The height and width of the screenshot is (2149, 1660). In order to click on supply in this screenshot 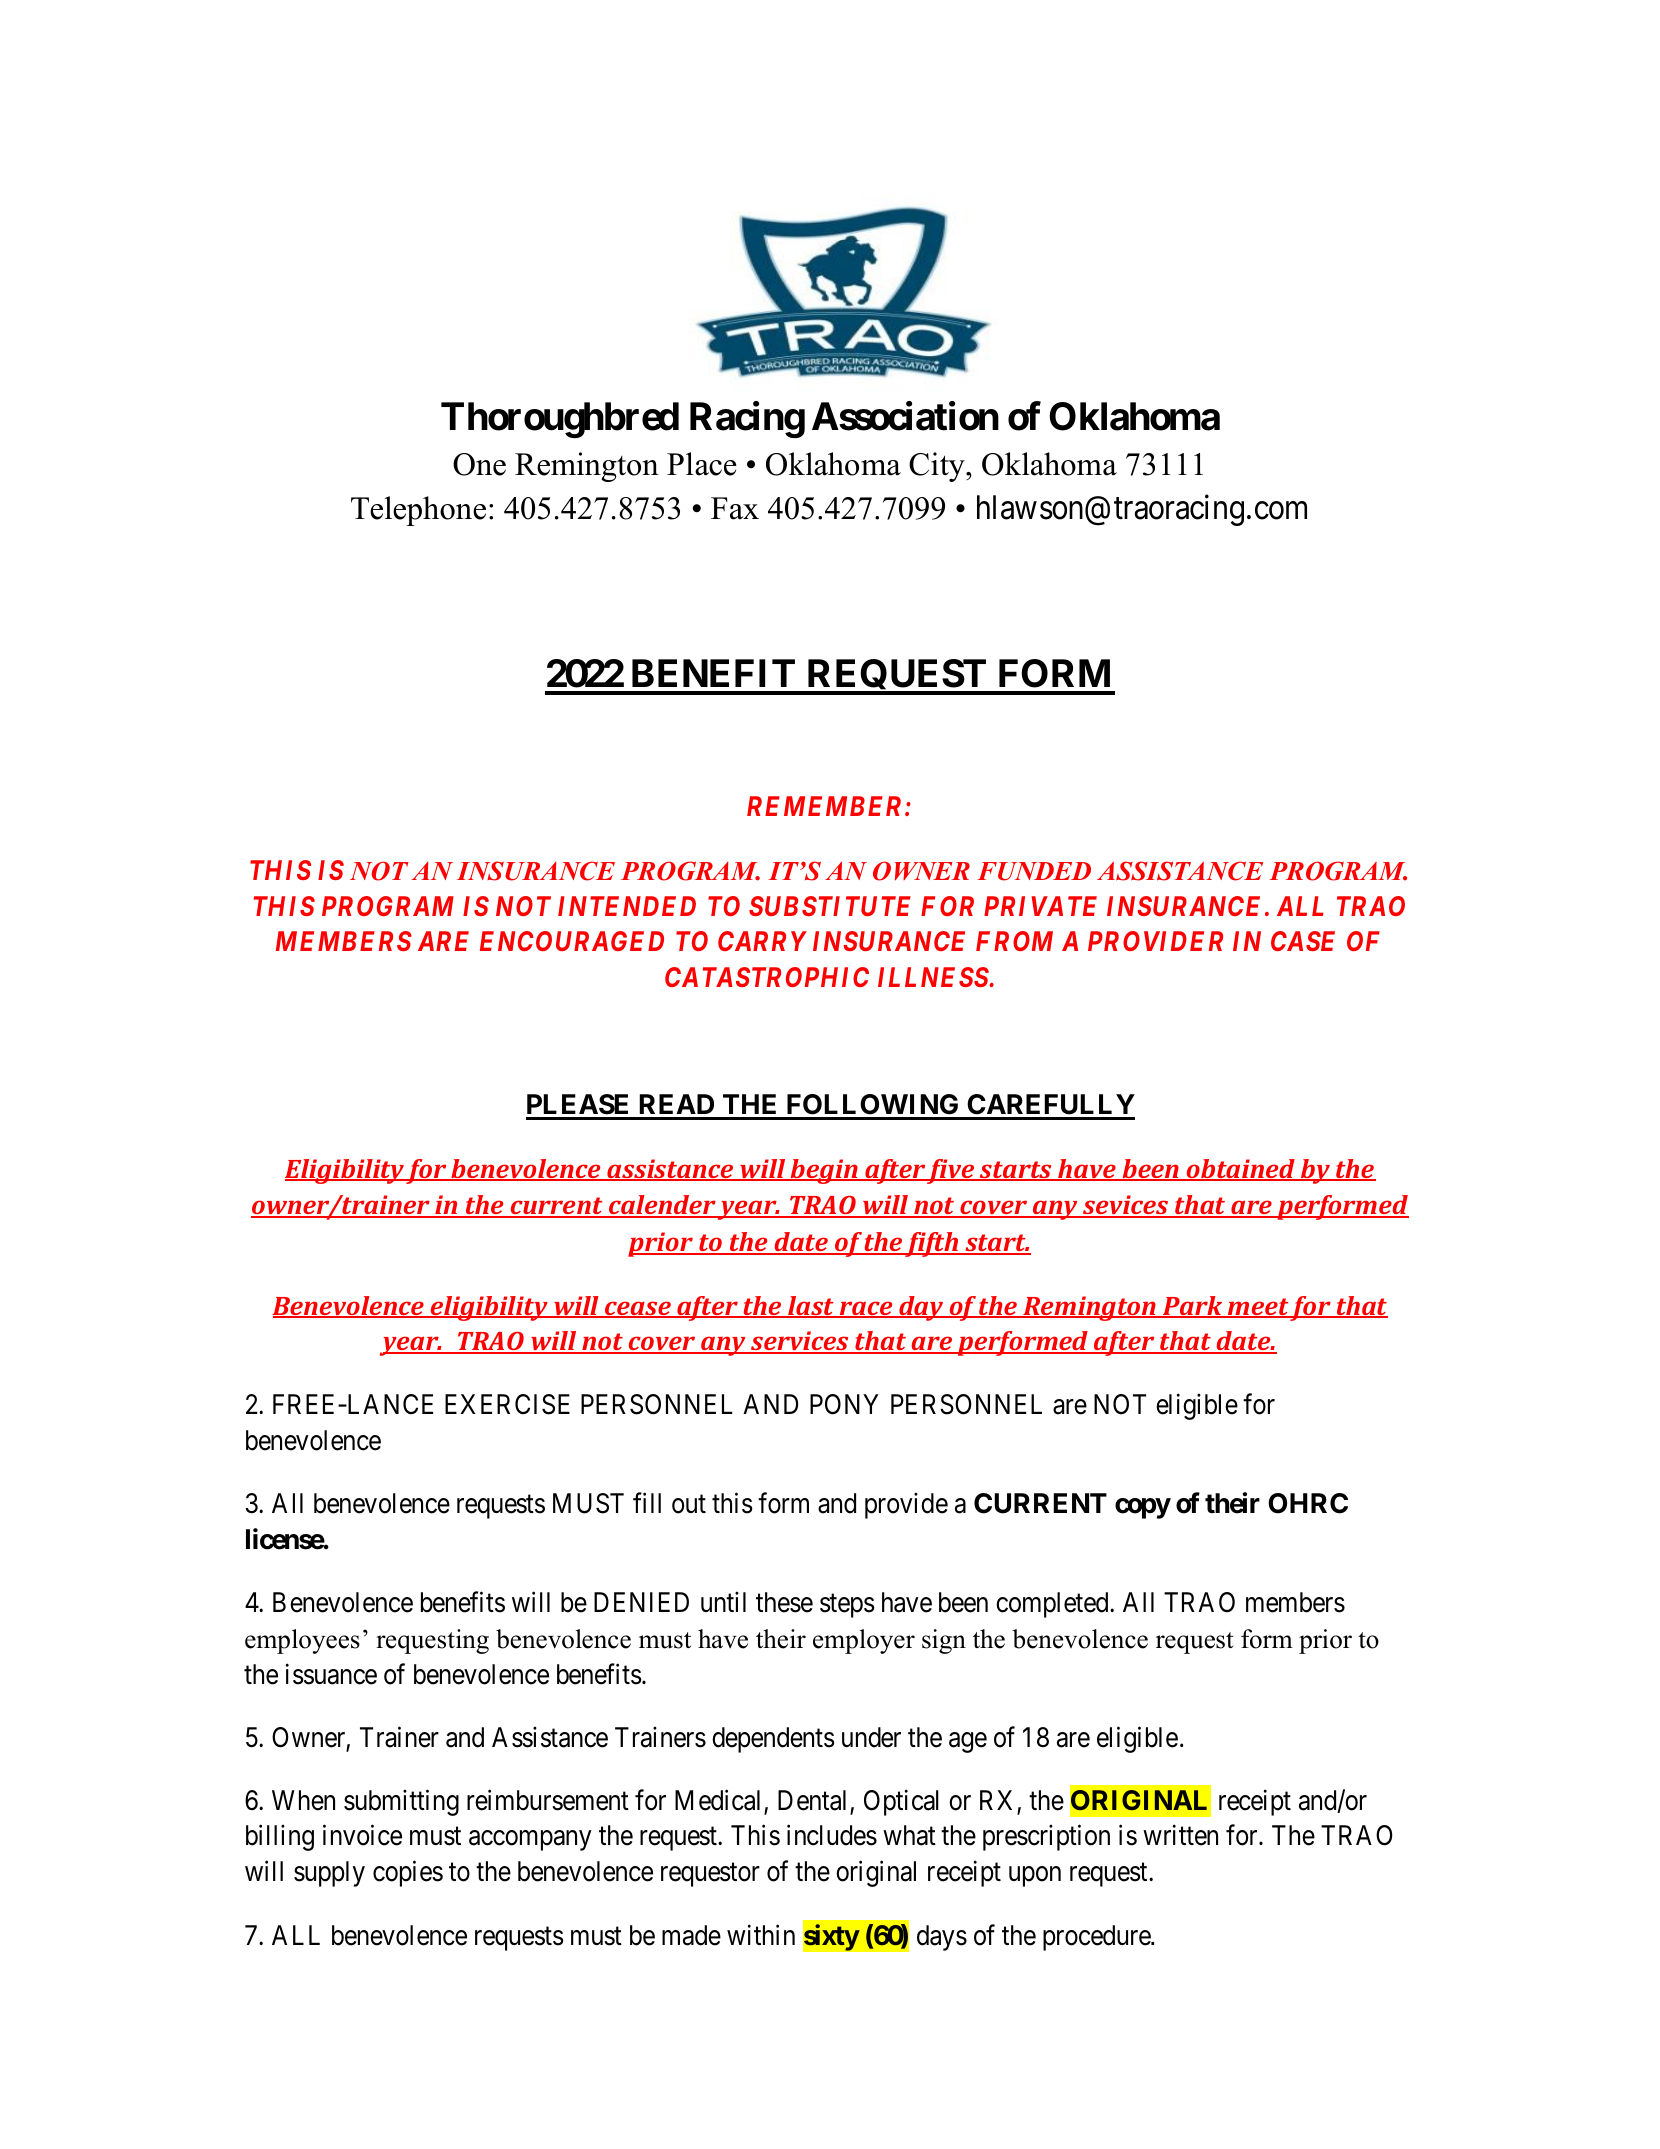, I will do `click(329, 1874)`.
